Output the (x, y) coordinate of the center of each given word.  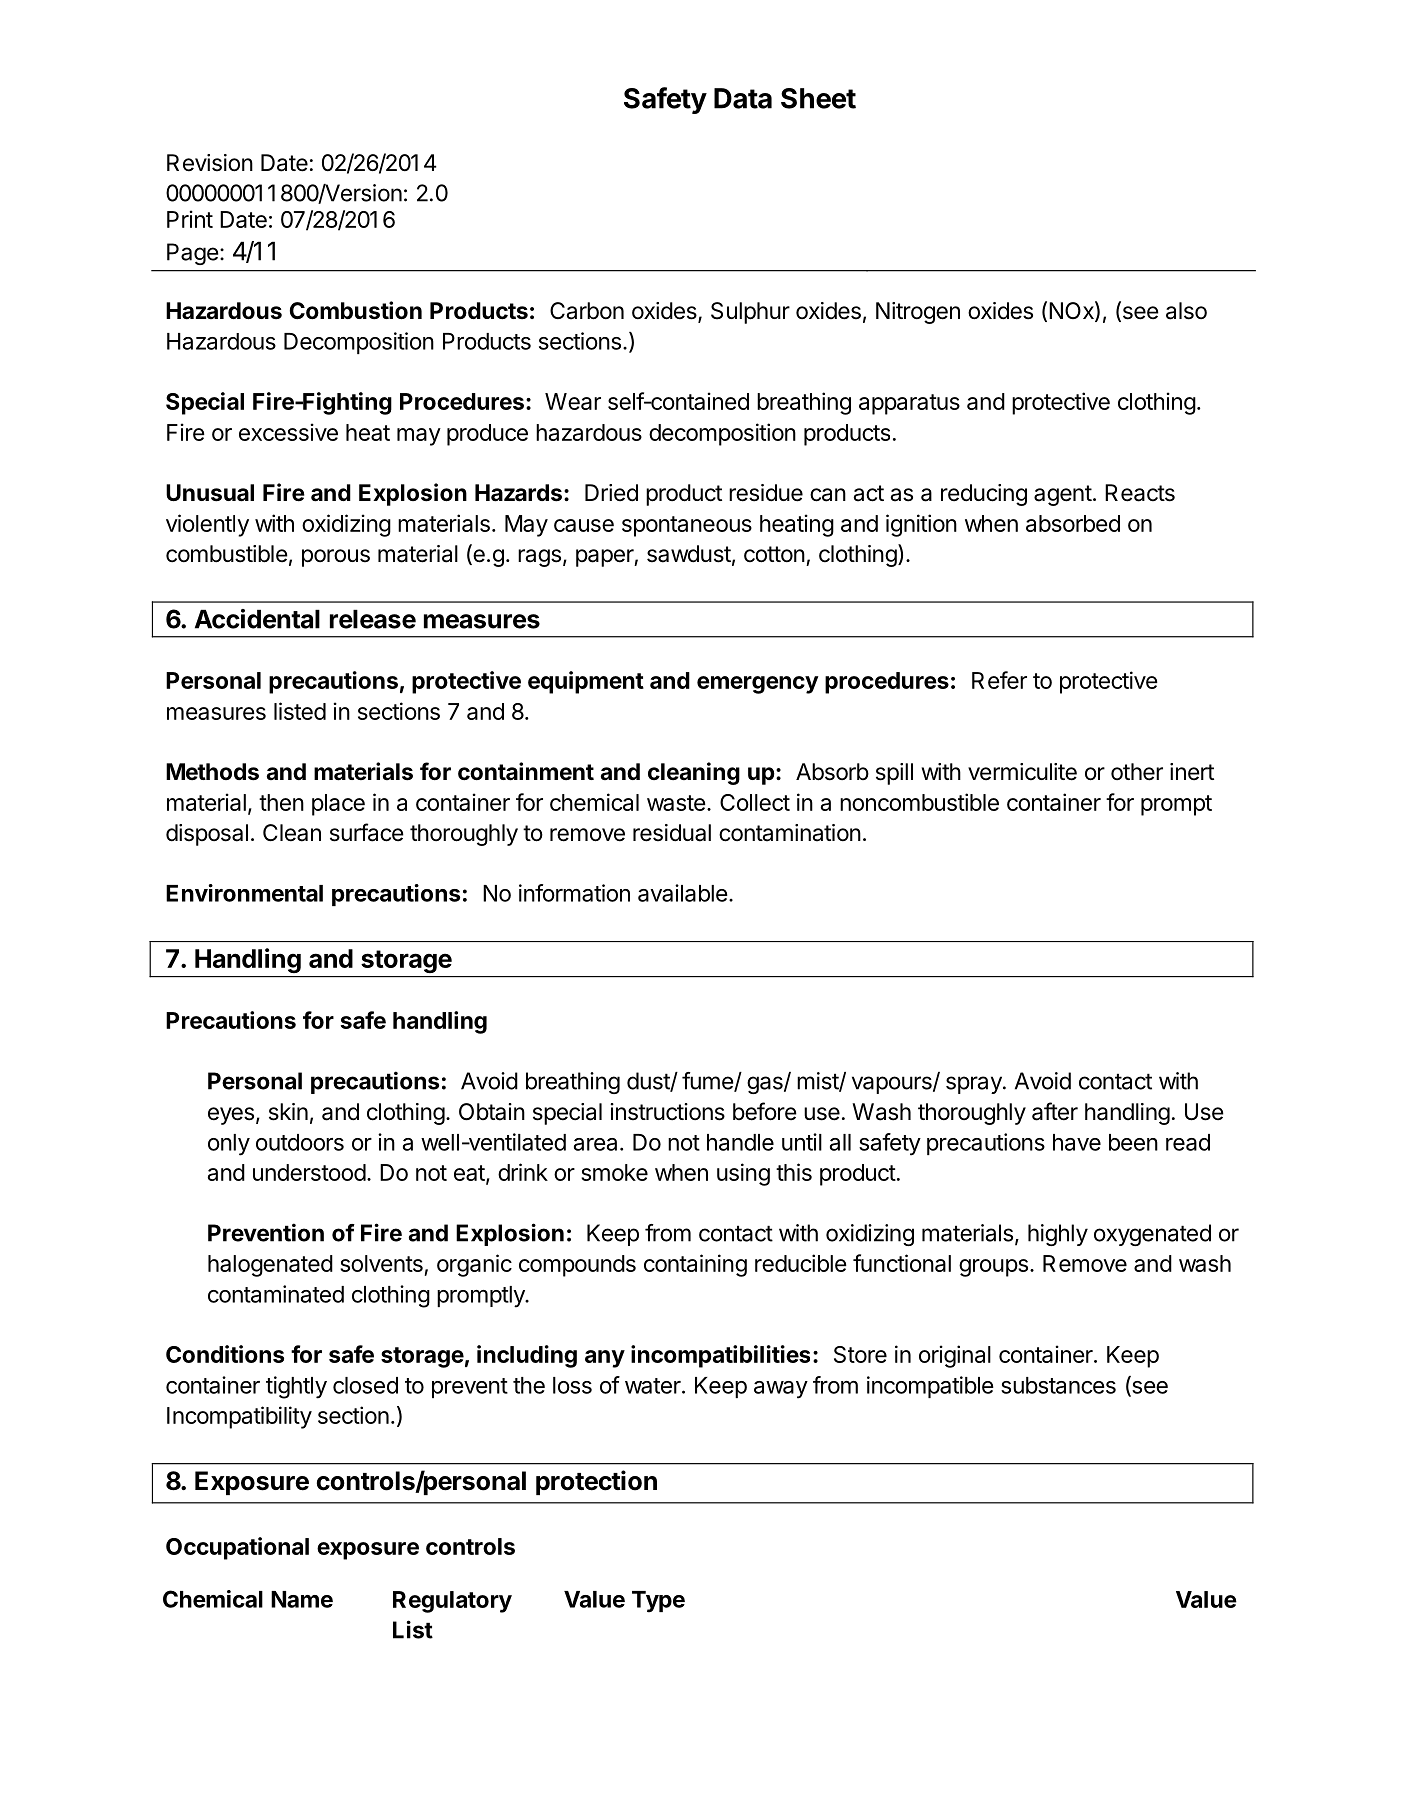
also (1186, 311)
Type (658, 1602)
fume (708, 1082)
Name (302, 1599)
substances (1058, 1385)
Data (743, 98)
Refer (999, 680)
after (1055, 1111)
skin (288, 1112)
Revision (210, 163)
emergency (758, 685)
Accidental (257, 619)
